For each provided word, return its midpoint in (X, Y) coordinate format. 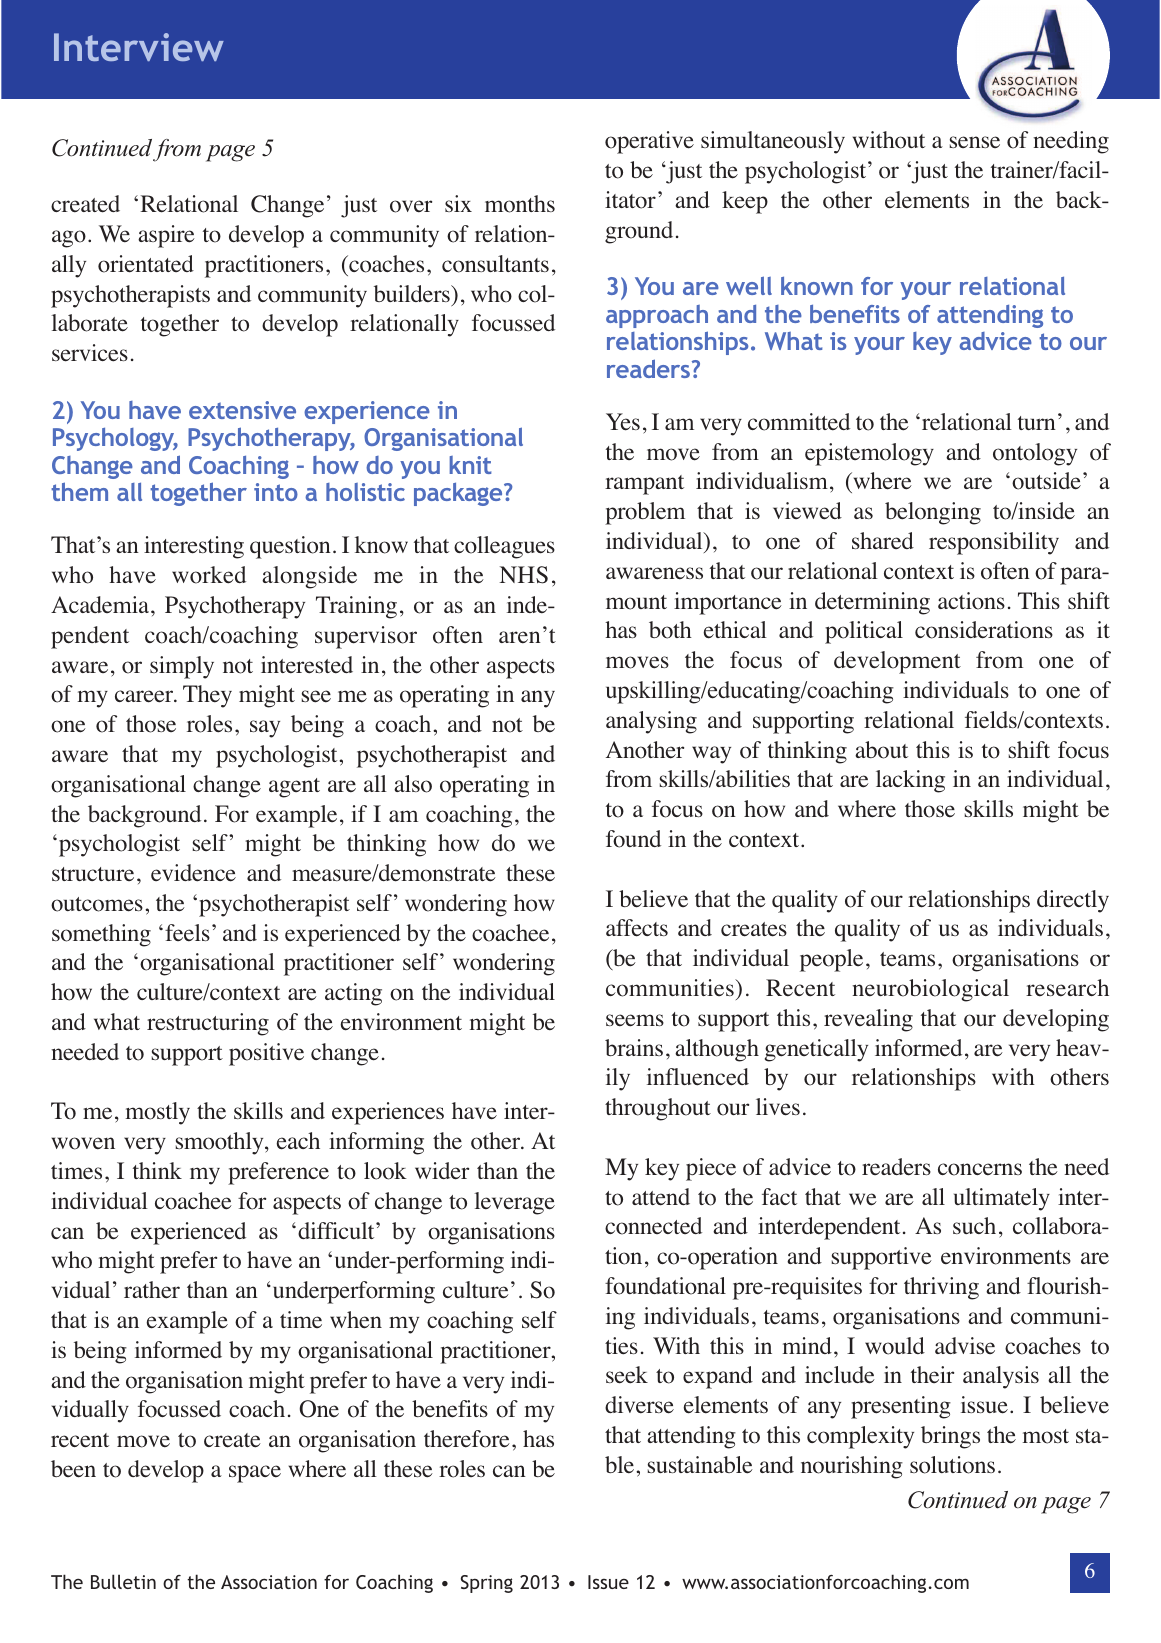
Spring (487, 1584)
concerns (980, 1169)
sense (975, 142)
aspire (166, 236)
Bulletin (123, 1581)
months (520, 204)
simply (182, 667)
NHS (523, 575)
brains (634, 1047)
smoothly (221, 1143)
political (864, 632)
